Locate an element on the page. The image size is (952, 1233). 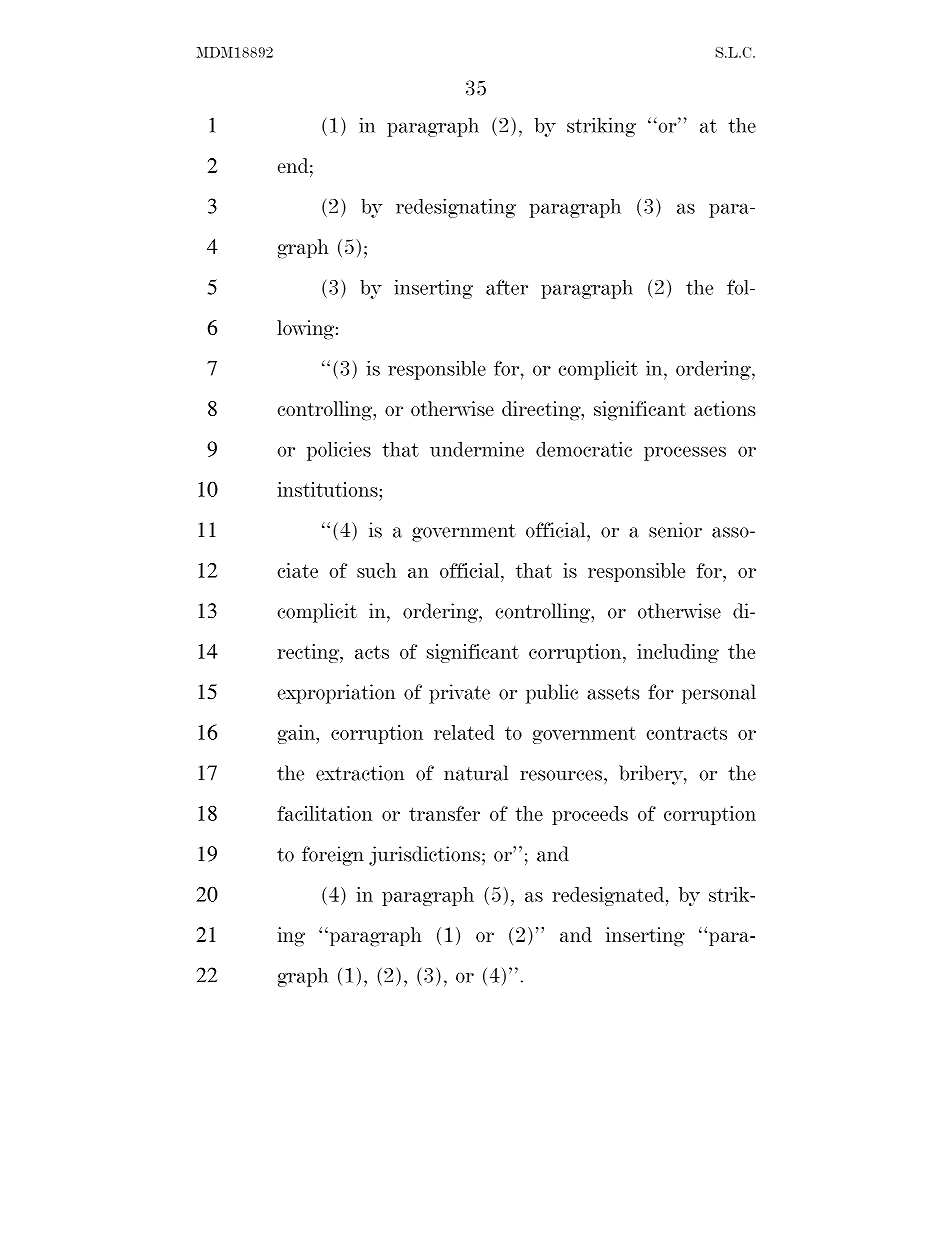
after is located at coordinates (507, 287).
